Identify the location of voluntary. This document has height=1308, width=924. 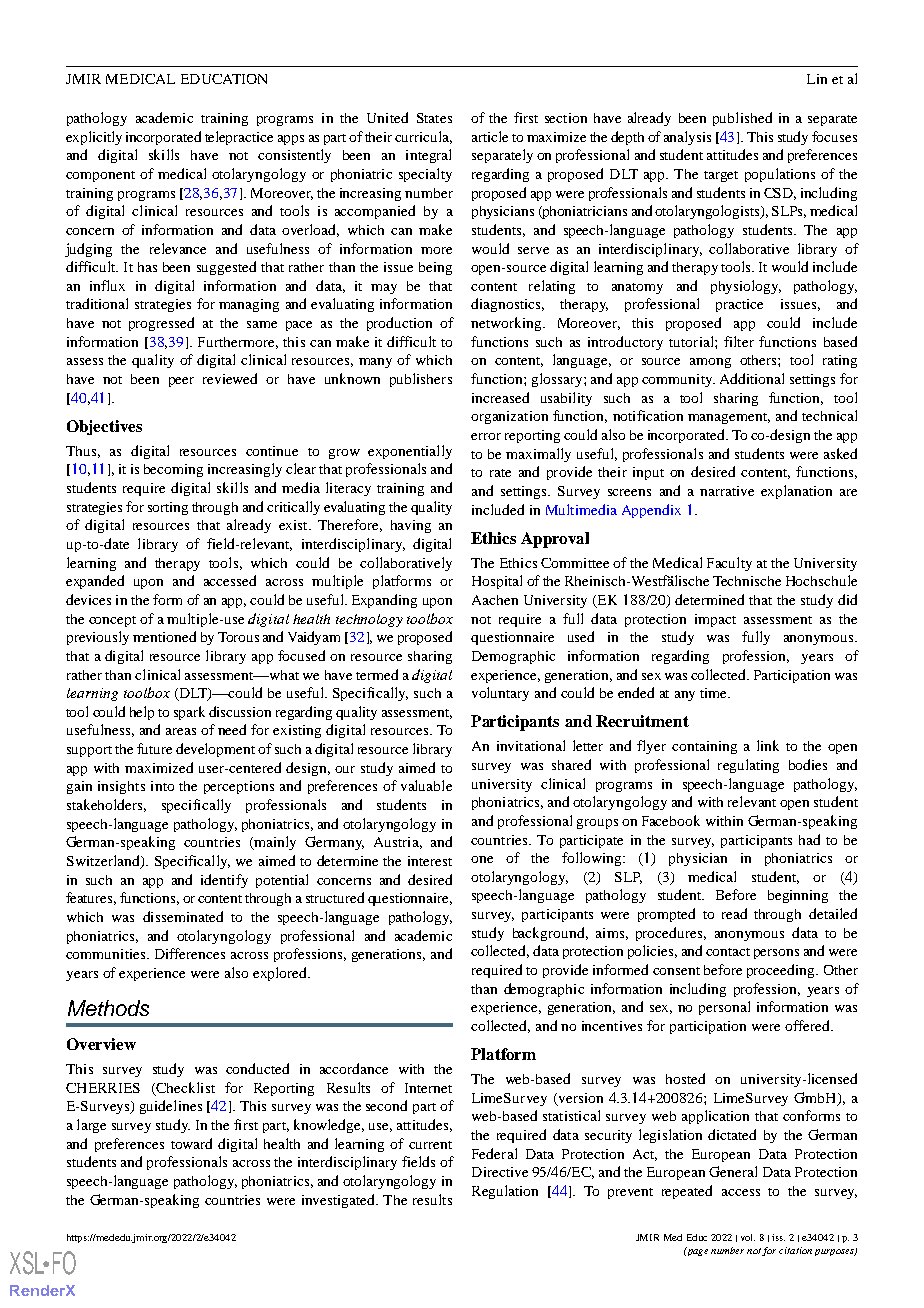
(500, 694).
